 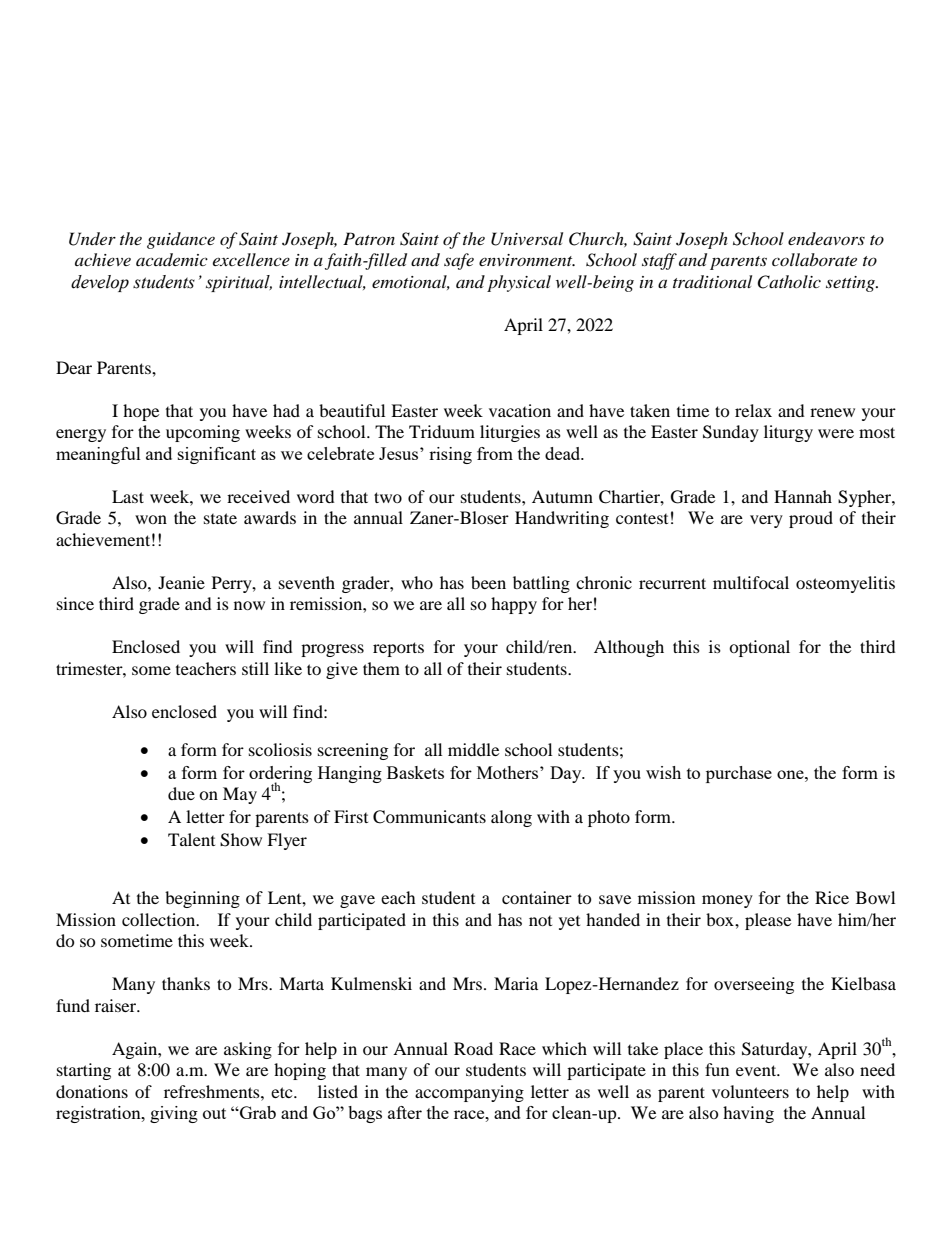 I want to click on container, so click(x=537, y=897).
